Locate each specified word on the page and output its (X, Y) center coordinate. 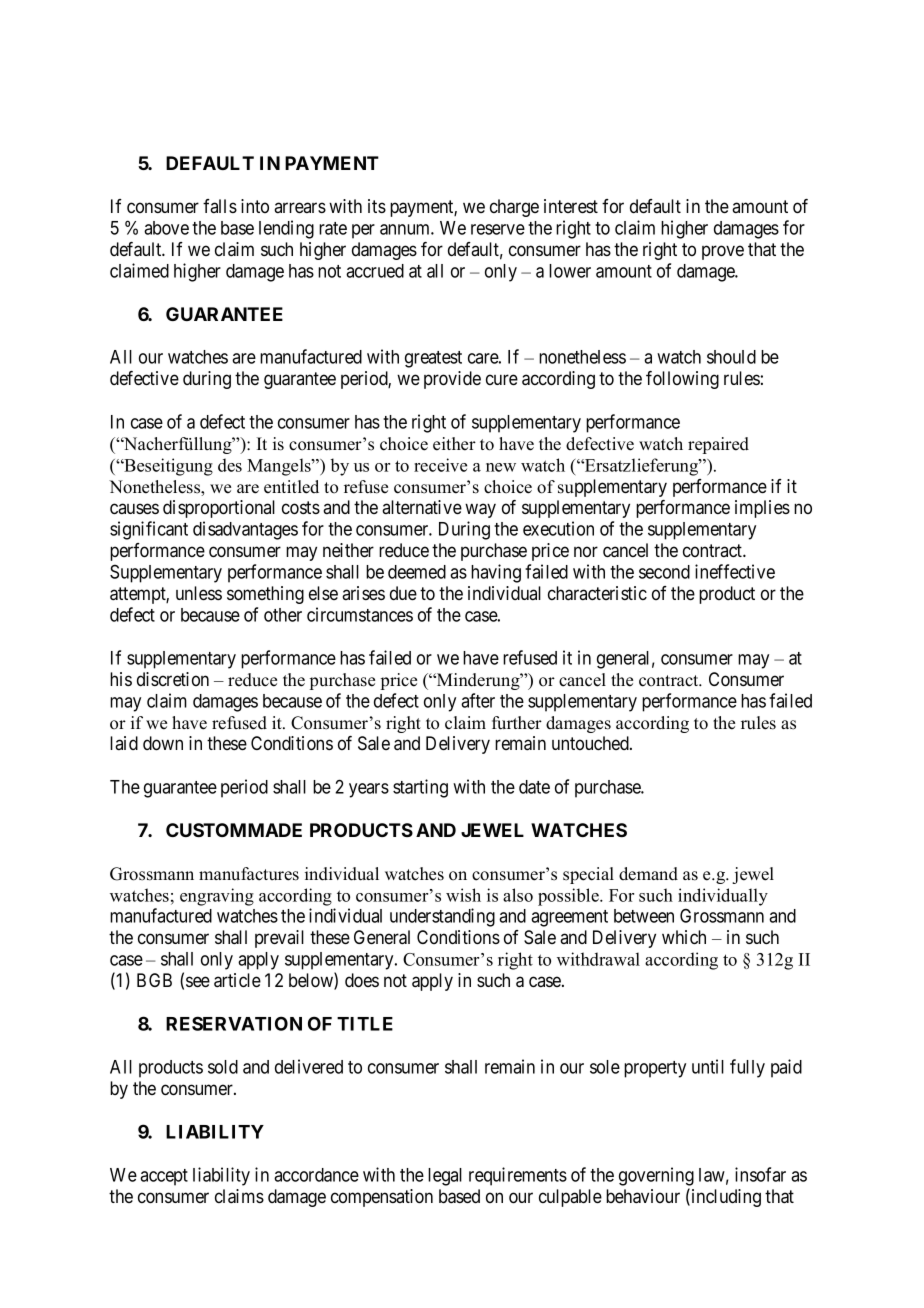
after (478, 700)
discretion (173, 679)
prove (723, 252)
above (166, 228)
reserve (498, 229)
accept (164, 1177)
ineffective (735, 571)
